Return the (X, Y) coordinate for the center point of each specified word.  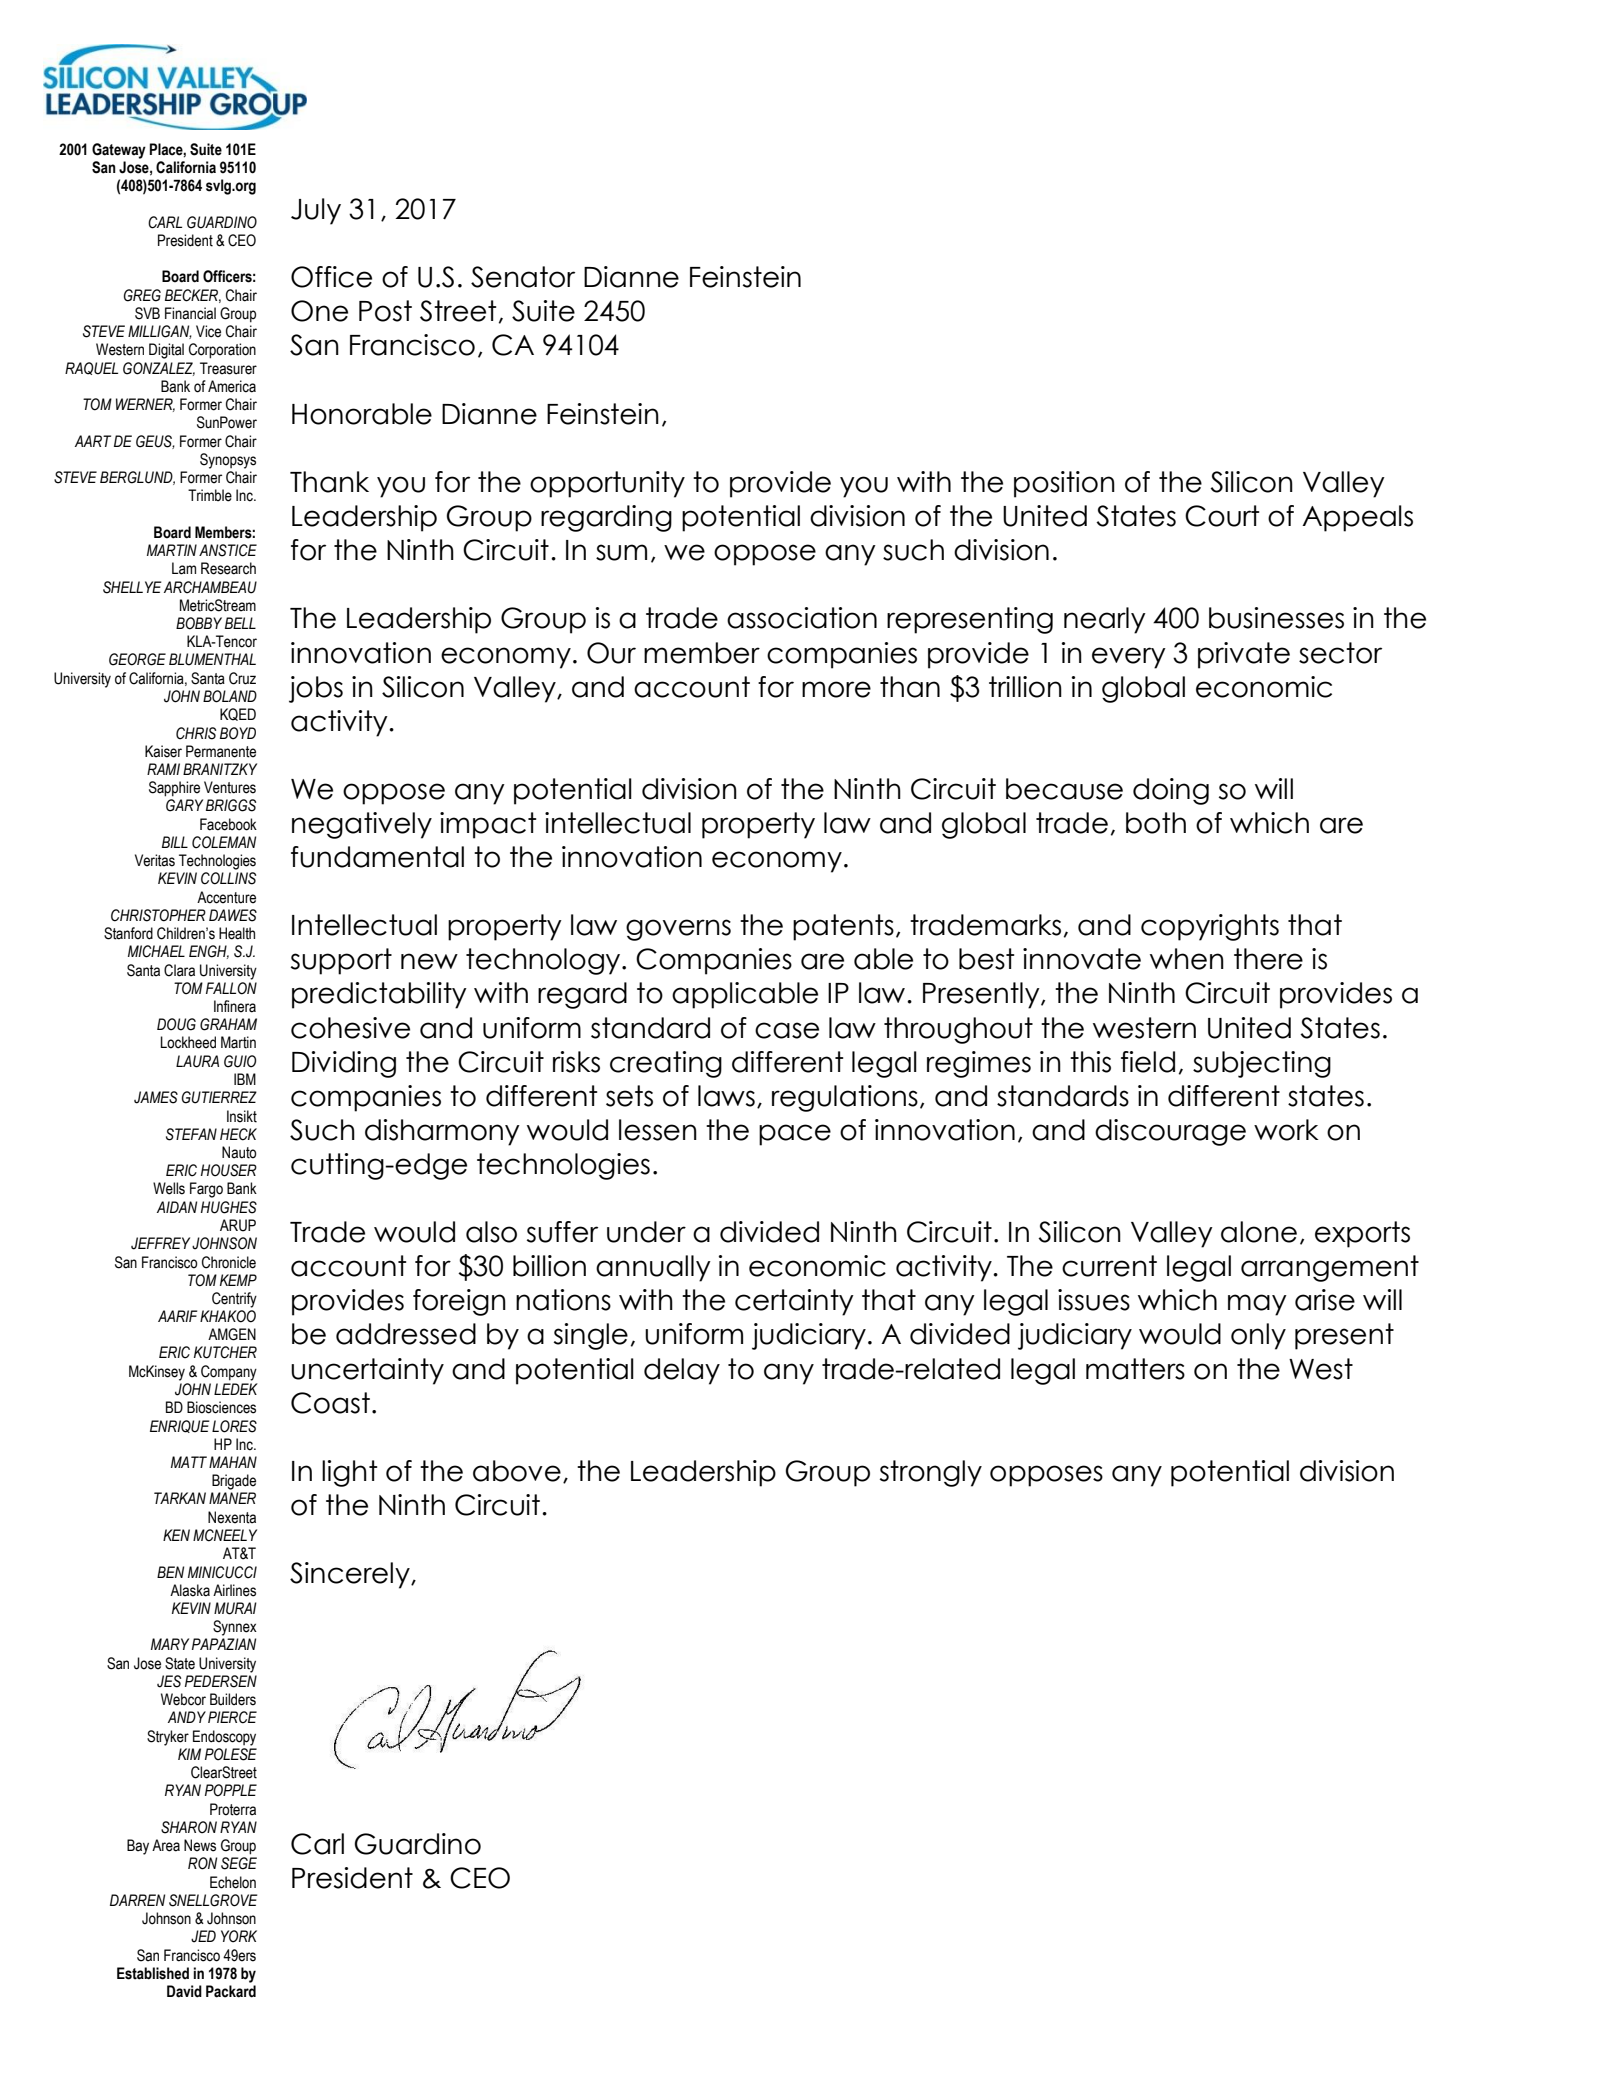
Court (1222, 516)
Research (228, 568)
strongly (931, 1473)
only (1258, 1336)
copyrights (1210, 927)
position (1064, 484)
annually (653, 1268)
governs (678, 930)
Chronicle (229, 1262)
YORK (239, 1936)
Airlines (234, 1590)
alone (1259, 1232)
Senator (523, 277)
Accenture (226, 897)
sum (621, 552)
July (316, 211)
